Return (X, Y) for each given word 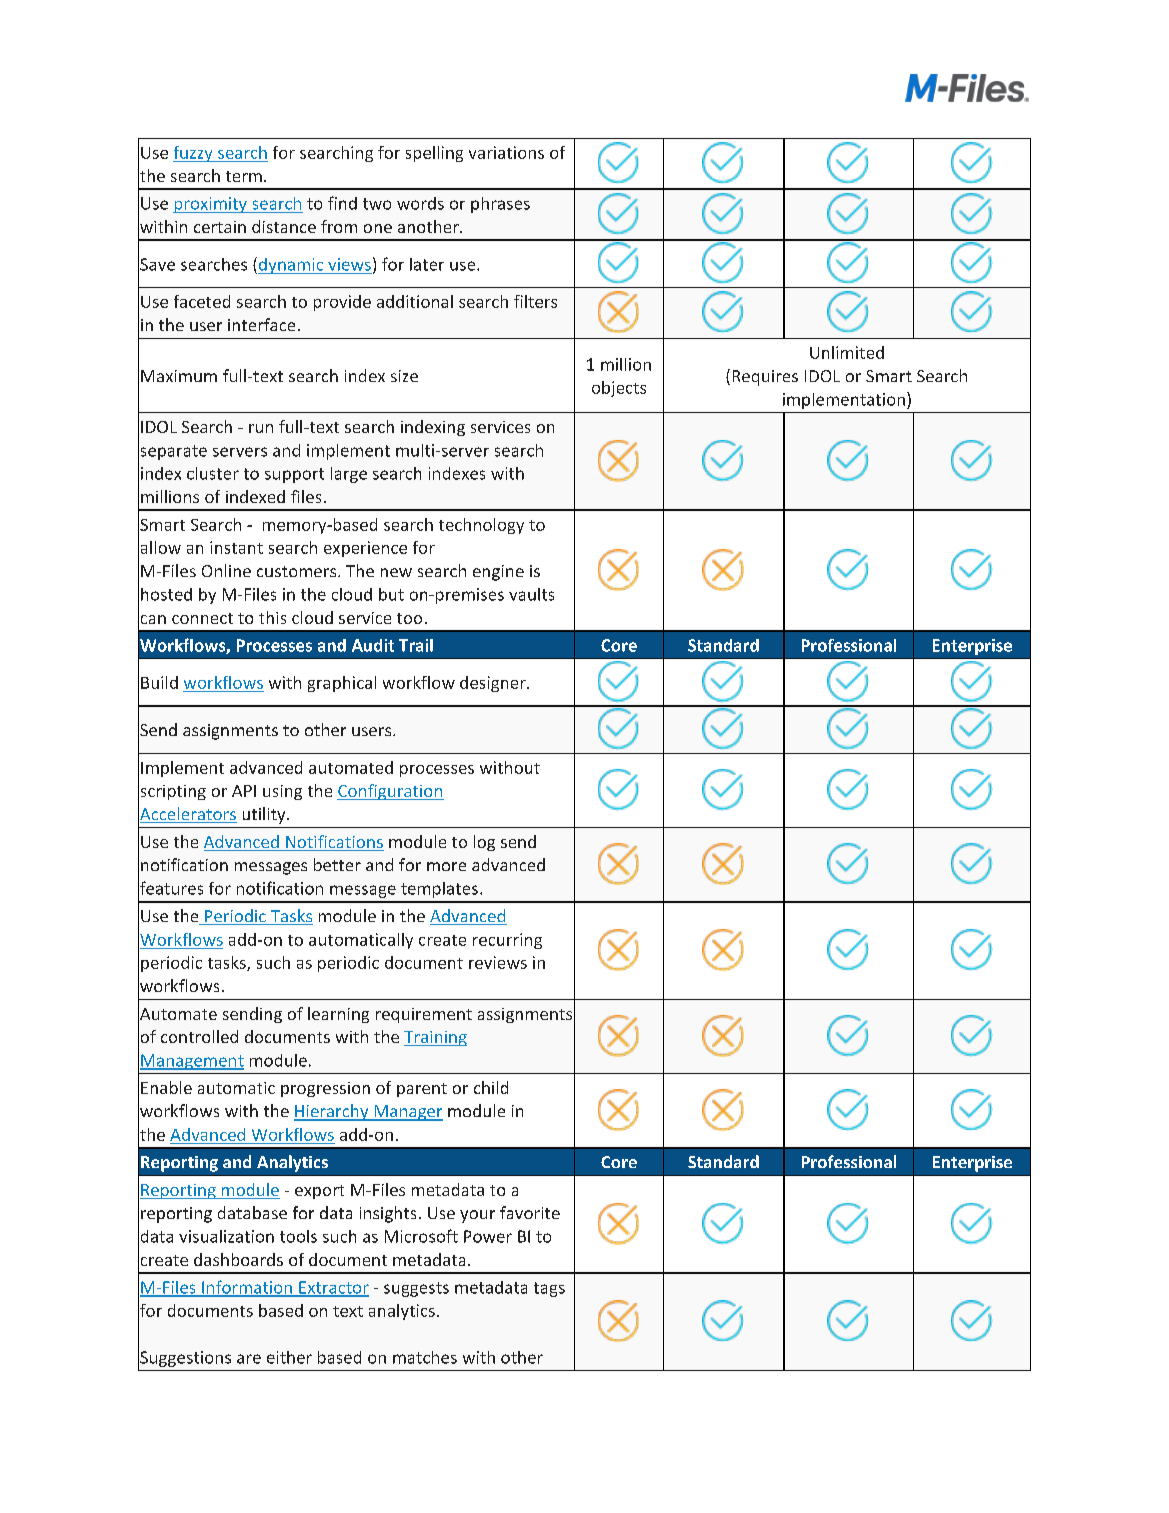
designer (494, 684)
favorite (530, 1212)
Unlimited (847, 352)
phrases (500, 205)
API (244, 791)
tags (549, 1289)
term (244, 176)
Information (247, 1288)
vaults (531, 594)
